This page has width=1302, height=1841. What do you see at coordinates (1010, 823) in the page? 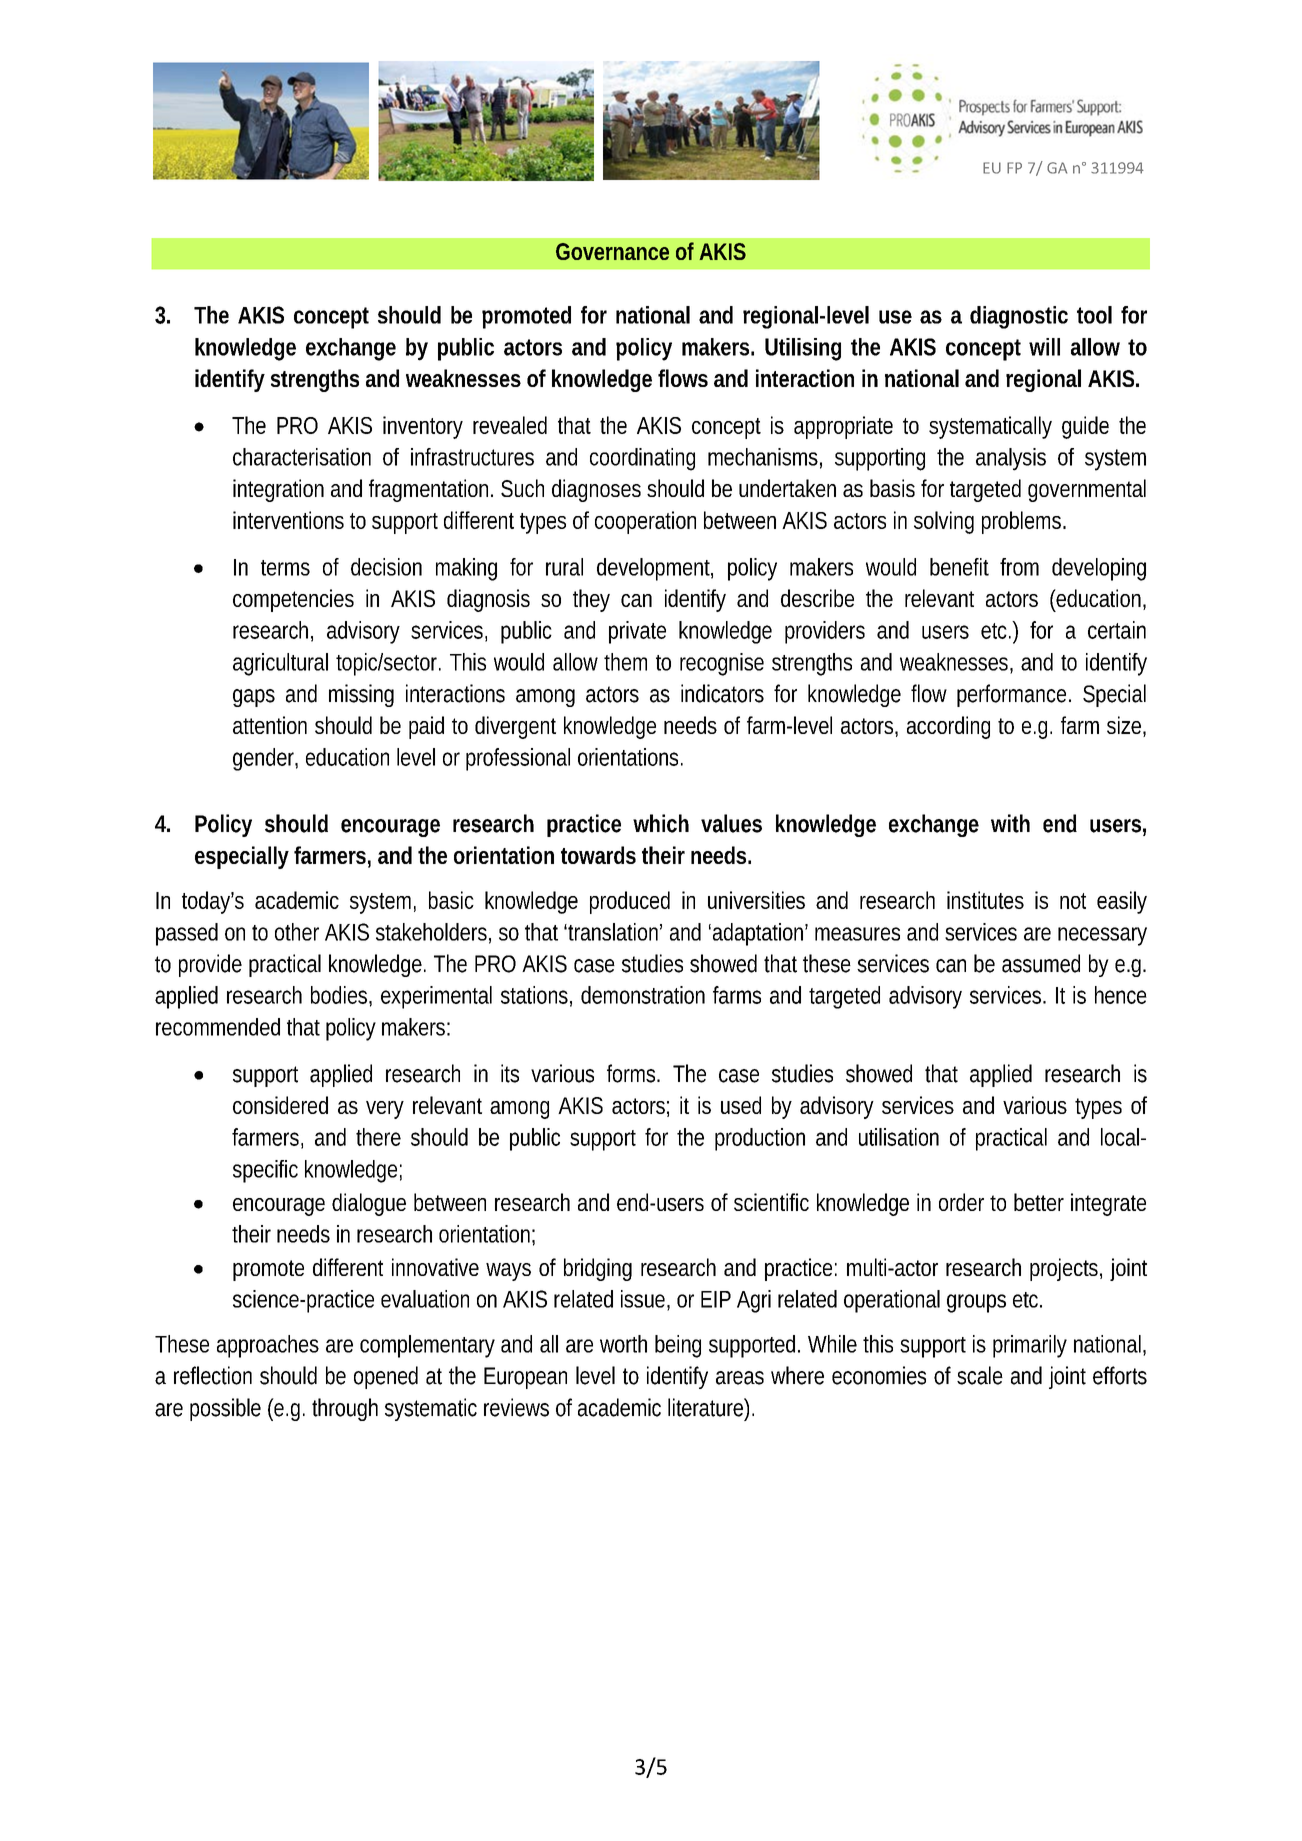
I see `with` at bounding box center [1010, 823].
